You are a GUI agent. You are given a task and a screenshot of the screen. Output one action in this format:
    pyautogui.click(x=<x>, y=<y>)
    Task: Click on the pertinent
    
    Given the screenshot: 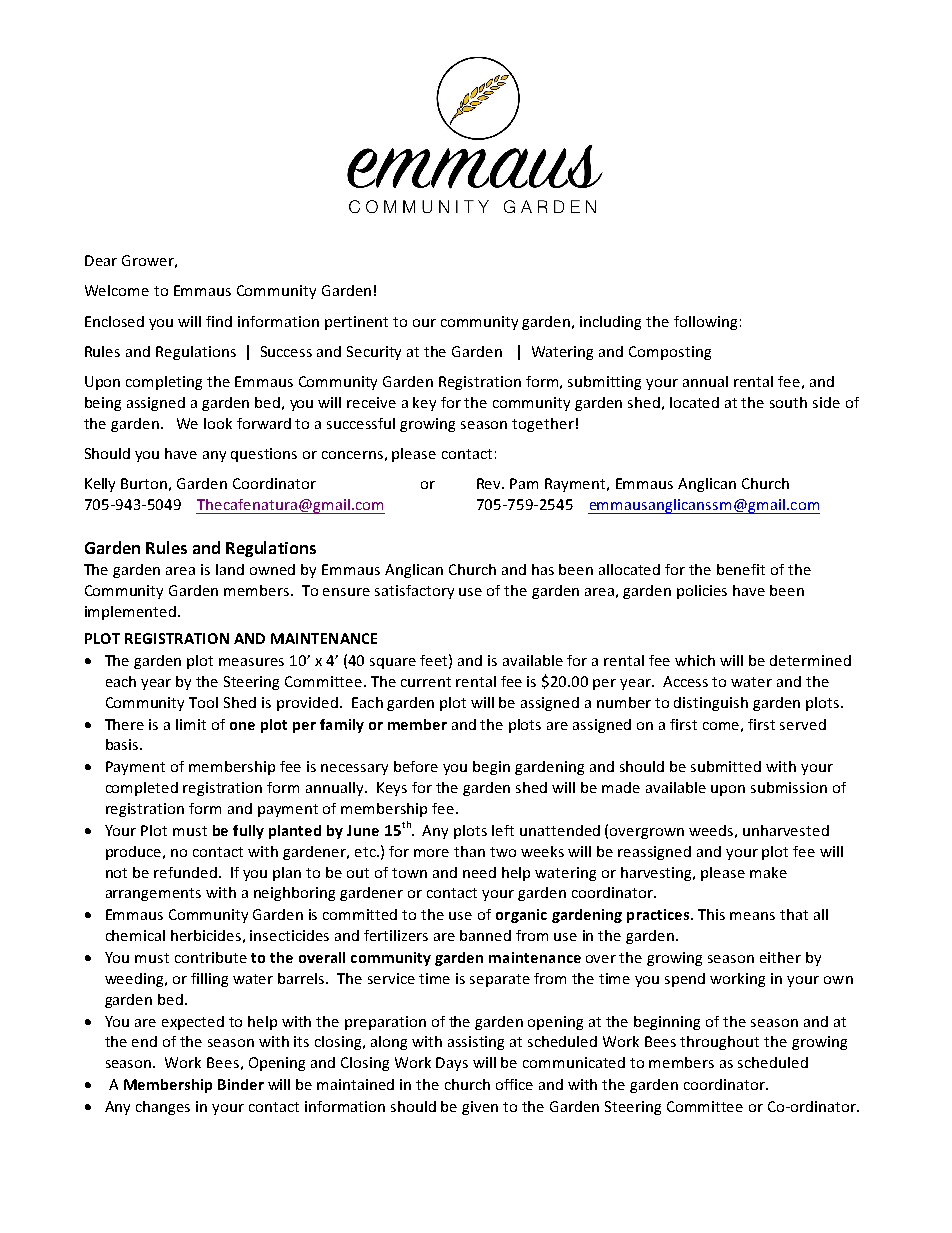 What is the action you would take?
    pyautogui.click(x=356, y=323)
